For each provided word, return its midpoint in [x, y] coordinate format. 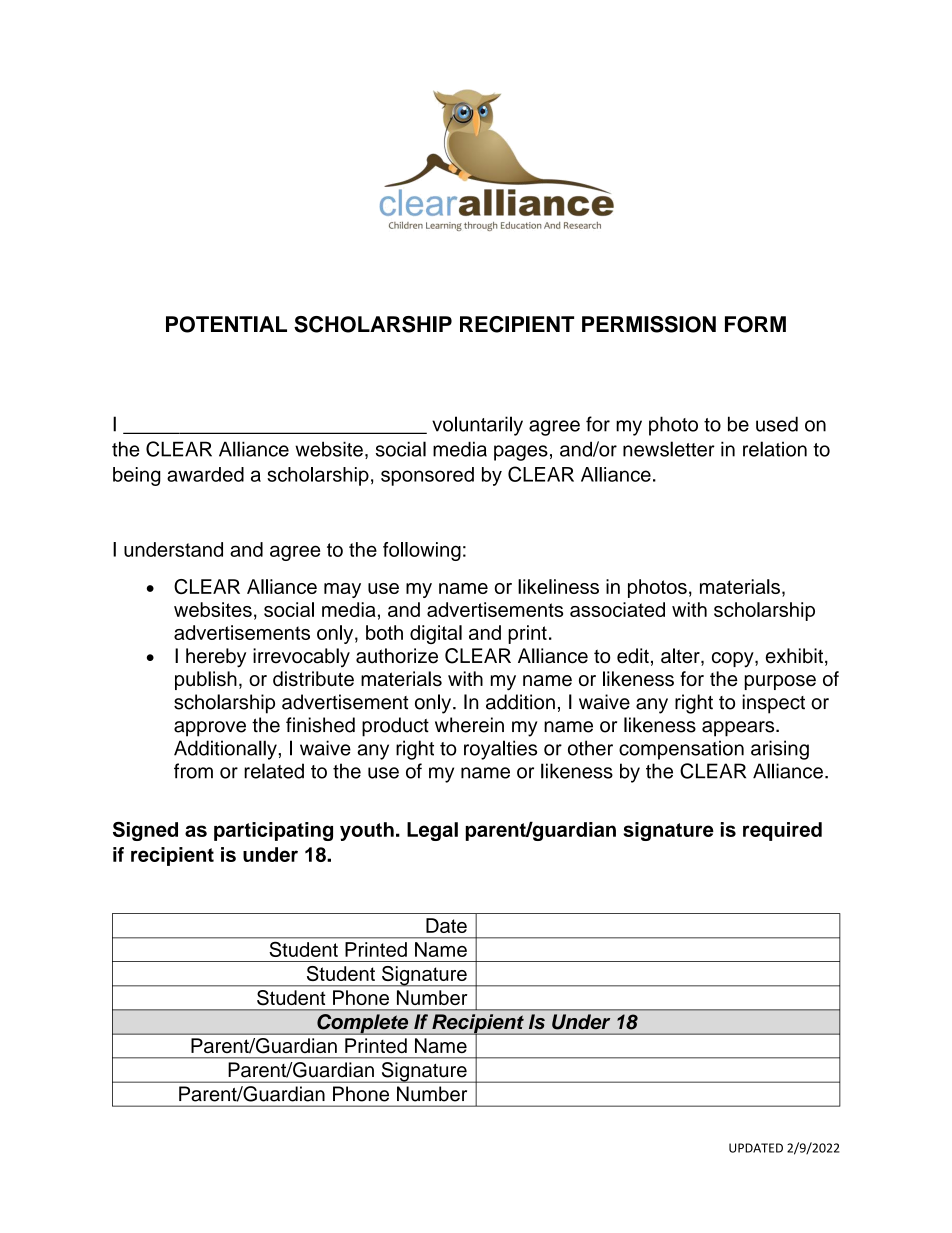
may [342, 590]
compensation [681, 750]
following [422, 551]
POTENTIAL [226, 324]
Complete [363, 1024]
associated [617, 609]
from [193, 771]
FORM [755, 324]
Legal [432, 831]
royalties [500, 750]
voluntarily [477, 426]
